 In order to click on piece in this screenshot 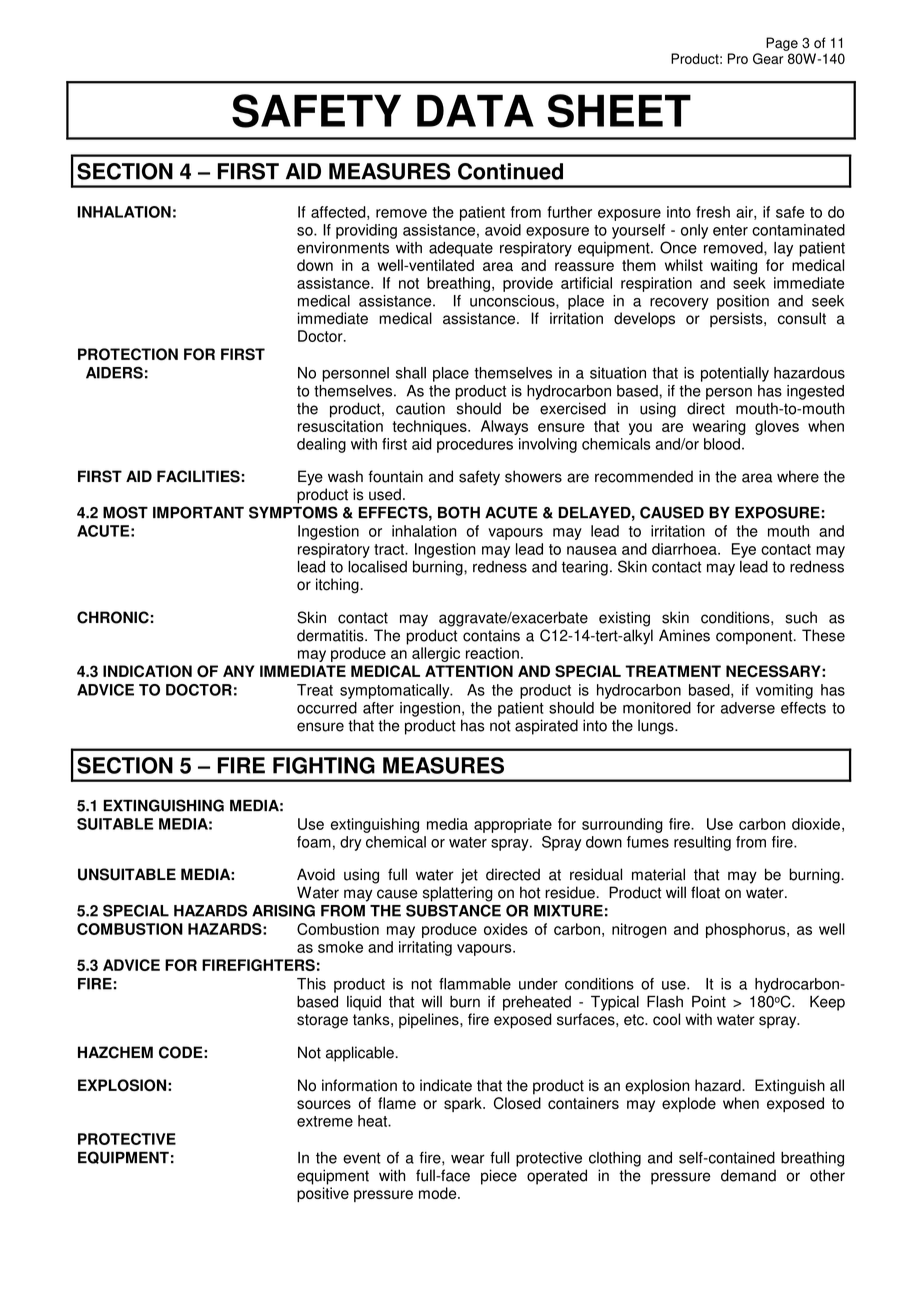, I will do `click(499, 1177)`.
